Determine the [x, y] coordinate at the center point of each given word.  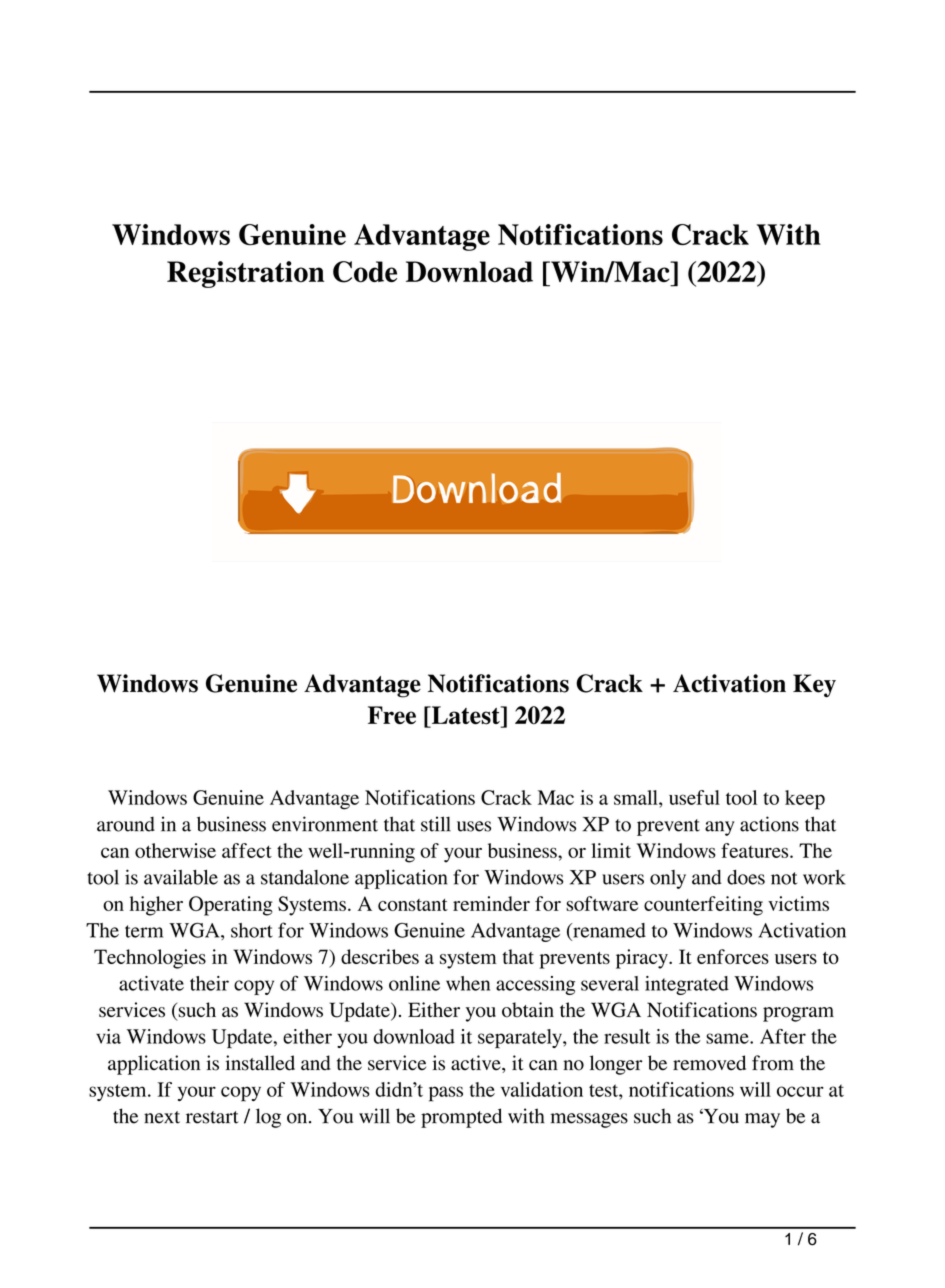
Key [814, 685]
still [436, 824]
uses [474, 826]
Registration [245, 274]
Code [365, 272]
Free [392, 715]
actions [769, 824]
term [144, 931]
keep [805, 800]
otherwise [175, 850]
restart [212, 1117]
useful [694, 797]
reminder [491, 903]
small [637, 797]
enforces [733, 956]
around [126, 824]
